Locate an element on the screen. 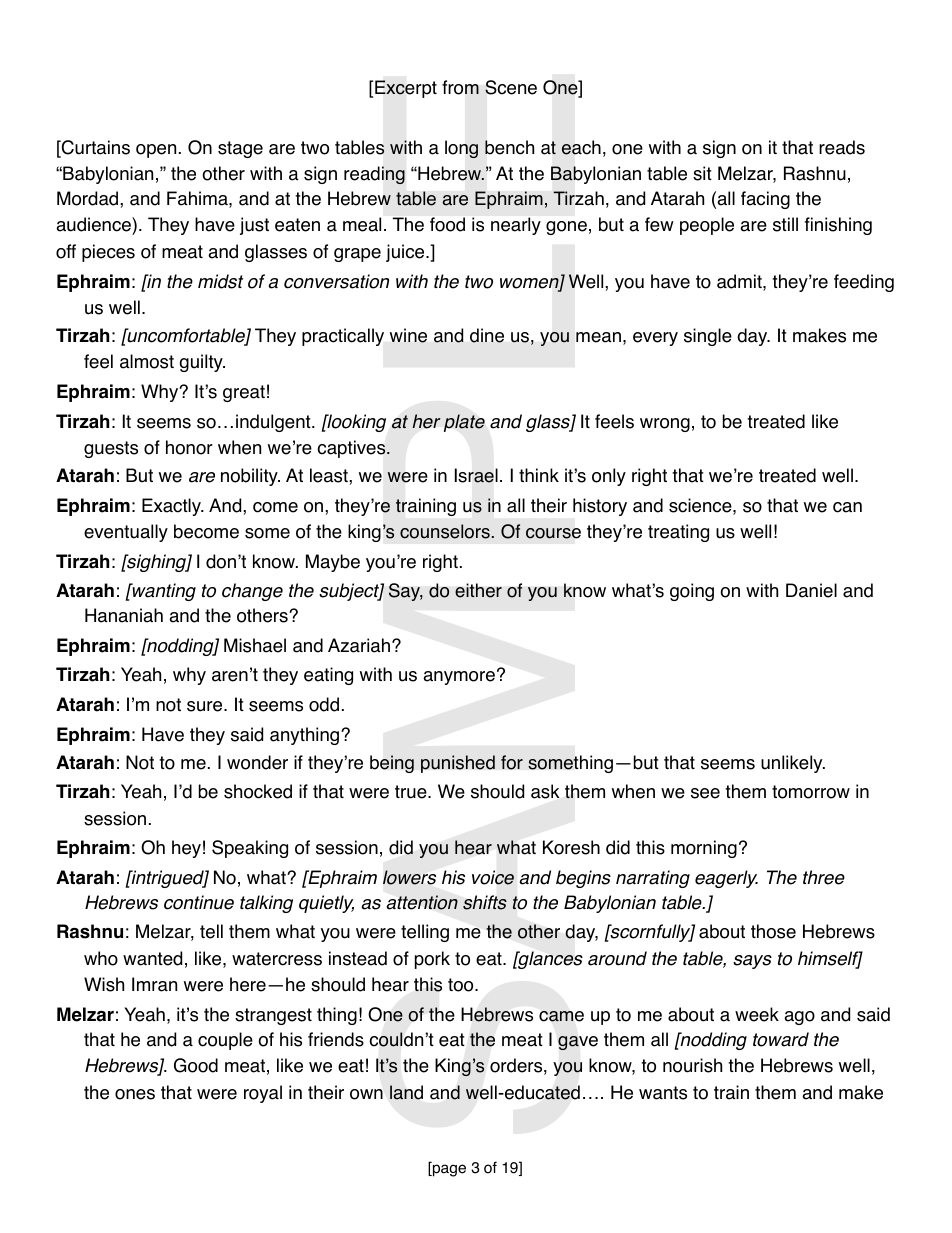 The height and width of the screenshot is (1233, 952). long is located at coordinates (461, 149).
